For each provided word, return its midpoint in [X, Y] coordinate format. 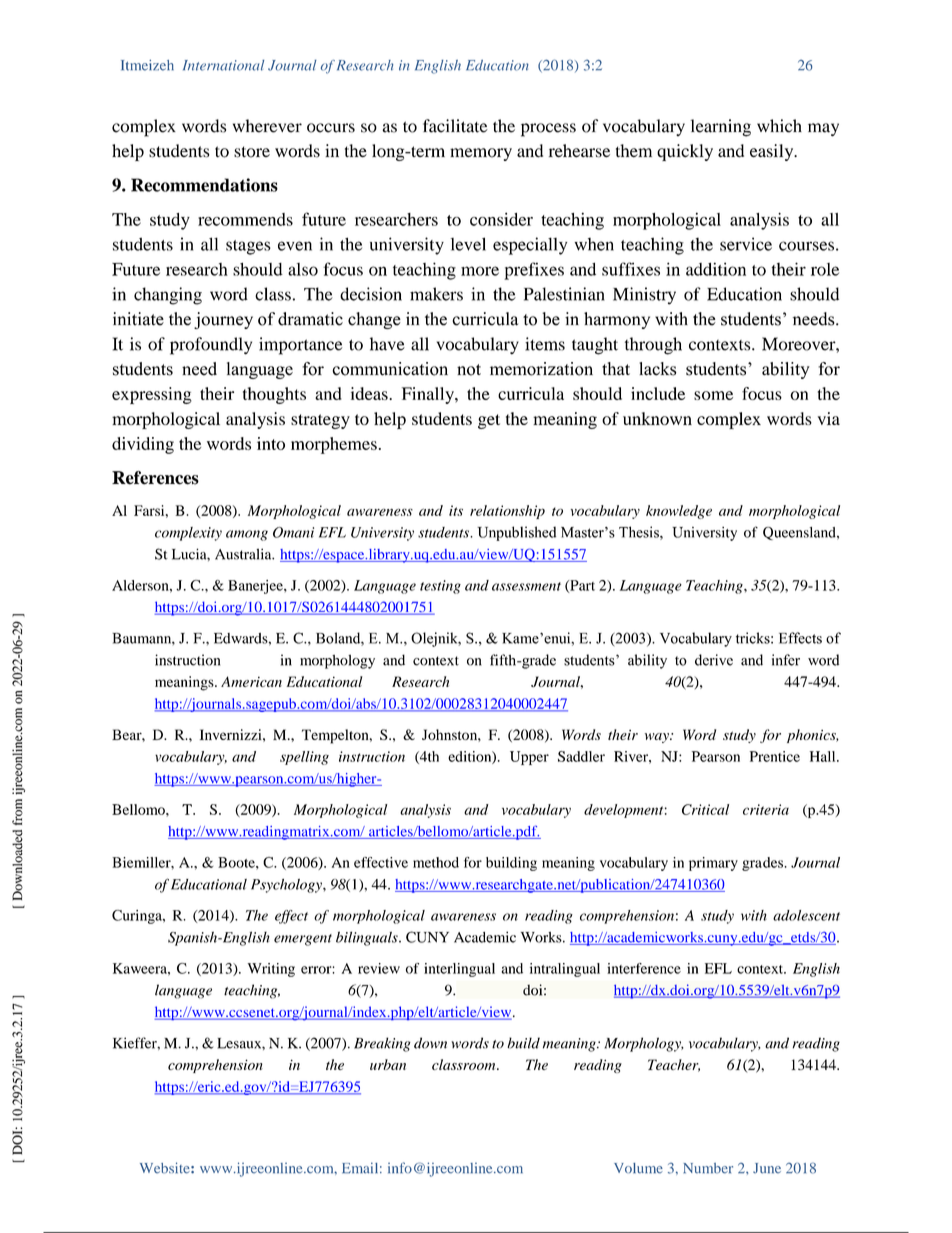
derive [714, 660]
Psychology [287, 886]
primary [713, 864]
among [247, 535]
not [469, 370]
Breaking [382, 1044]
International [223, 65]
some [713, 395]
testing [440, 587]
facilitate [455, 126]
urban [388, 1064]
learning [721, 128]
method [436, 862]
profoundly [211, 346]
